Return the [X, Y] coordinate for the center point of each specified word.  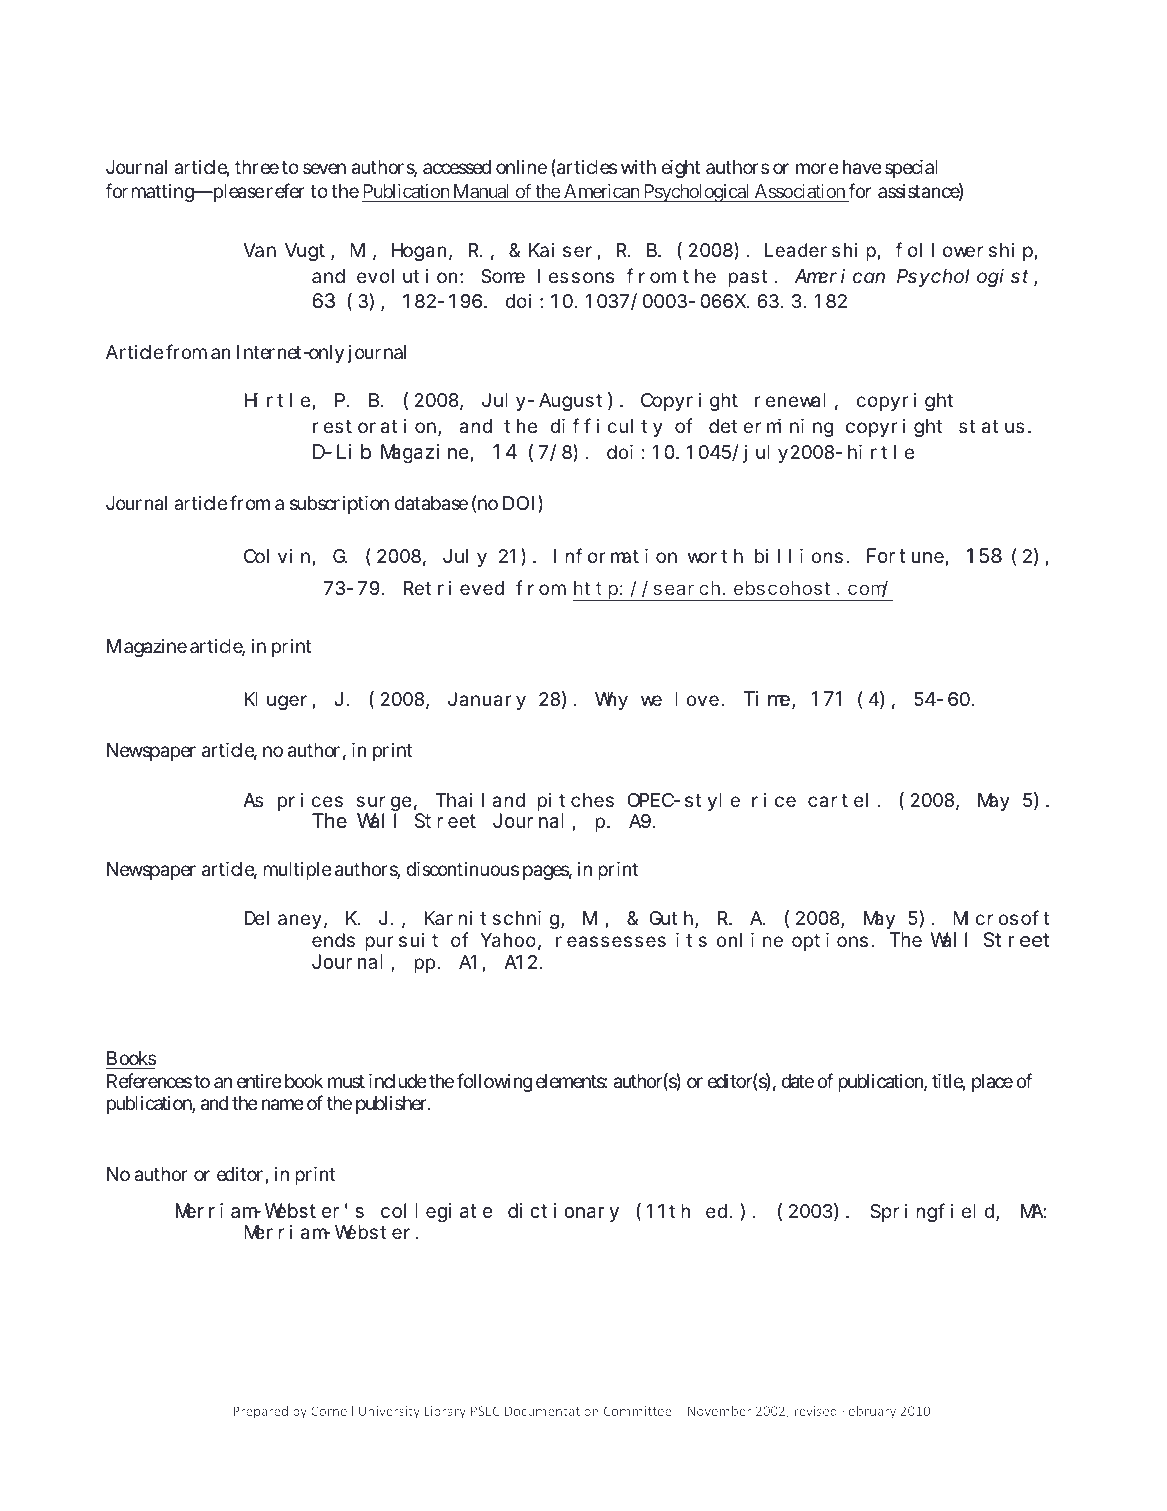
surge [384, 803]
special [911, 169]
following [494, 1082]
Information [615, 556]
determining [771, 428]
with [638, 167]
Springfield [933, 1212]
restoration [376, 427]
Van [260, 251]
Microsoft [1001, 918]
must [346, 1081]
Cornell [332, 1410]
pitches [575, 802]
